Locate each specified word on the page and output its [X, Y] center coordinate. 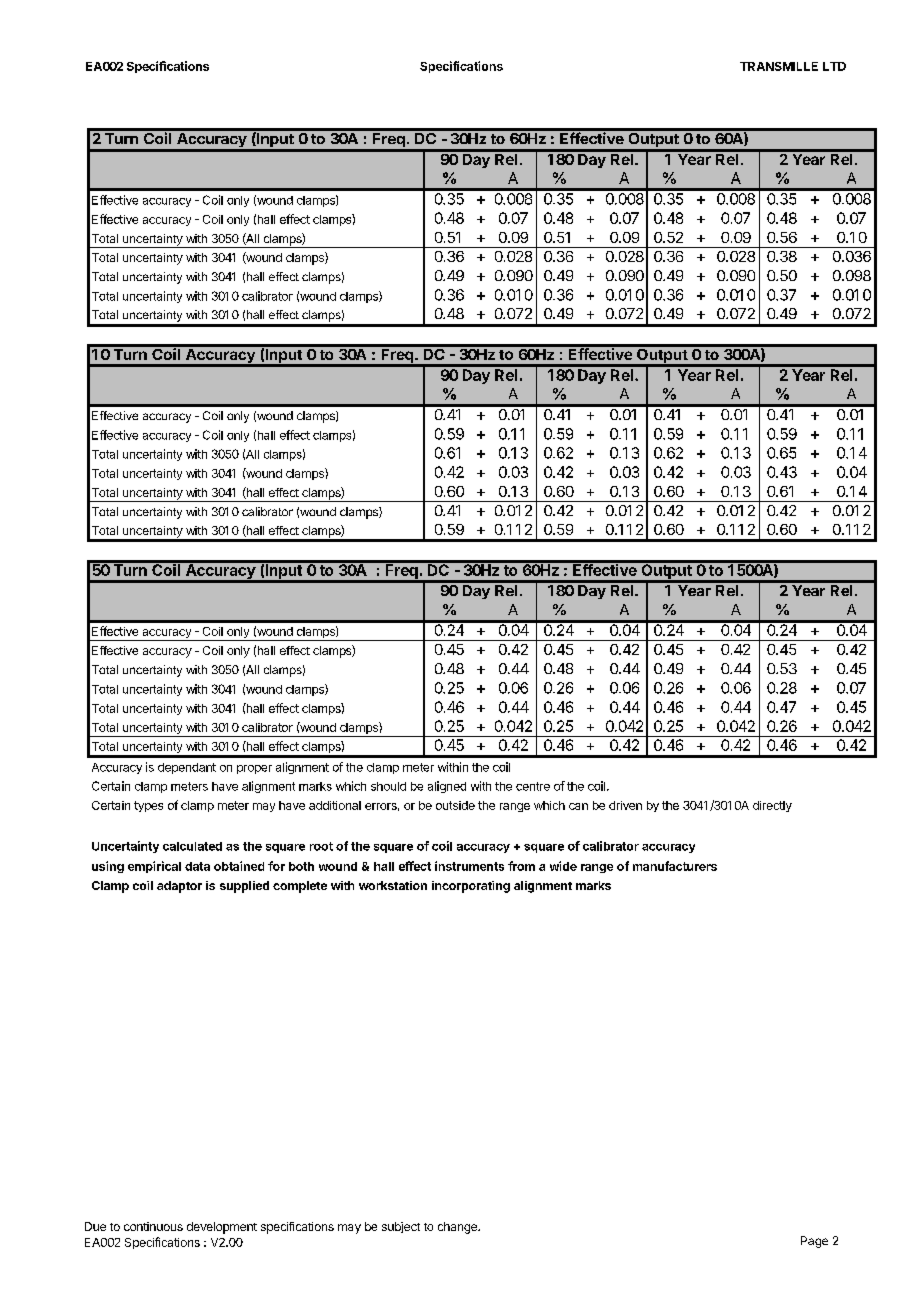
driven [625, 805]
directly [772, 806]
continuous [153, 1226]
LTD [834, 66]
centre [533, 786]
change [458, 1228]
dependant [187, 768]
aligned [447, 787]
